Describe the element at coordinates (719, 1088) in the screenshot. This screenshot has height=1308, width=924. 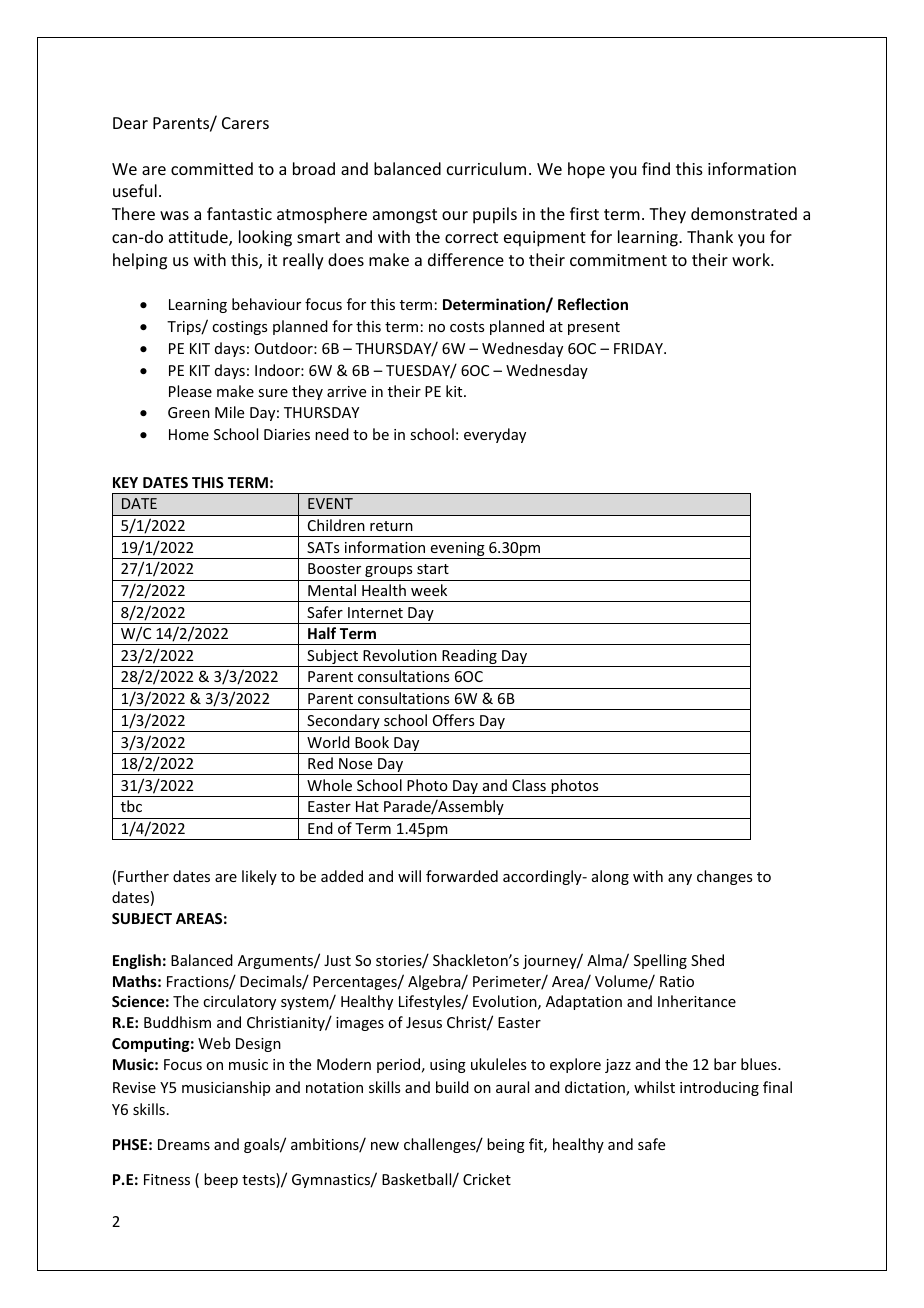
I see `introducing` at that location.
